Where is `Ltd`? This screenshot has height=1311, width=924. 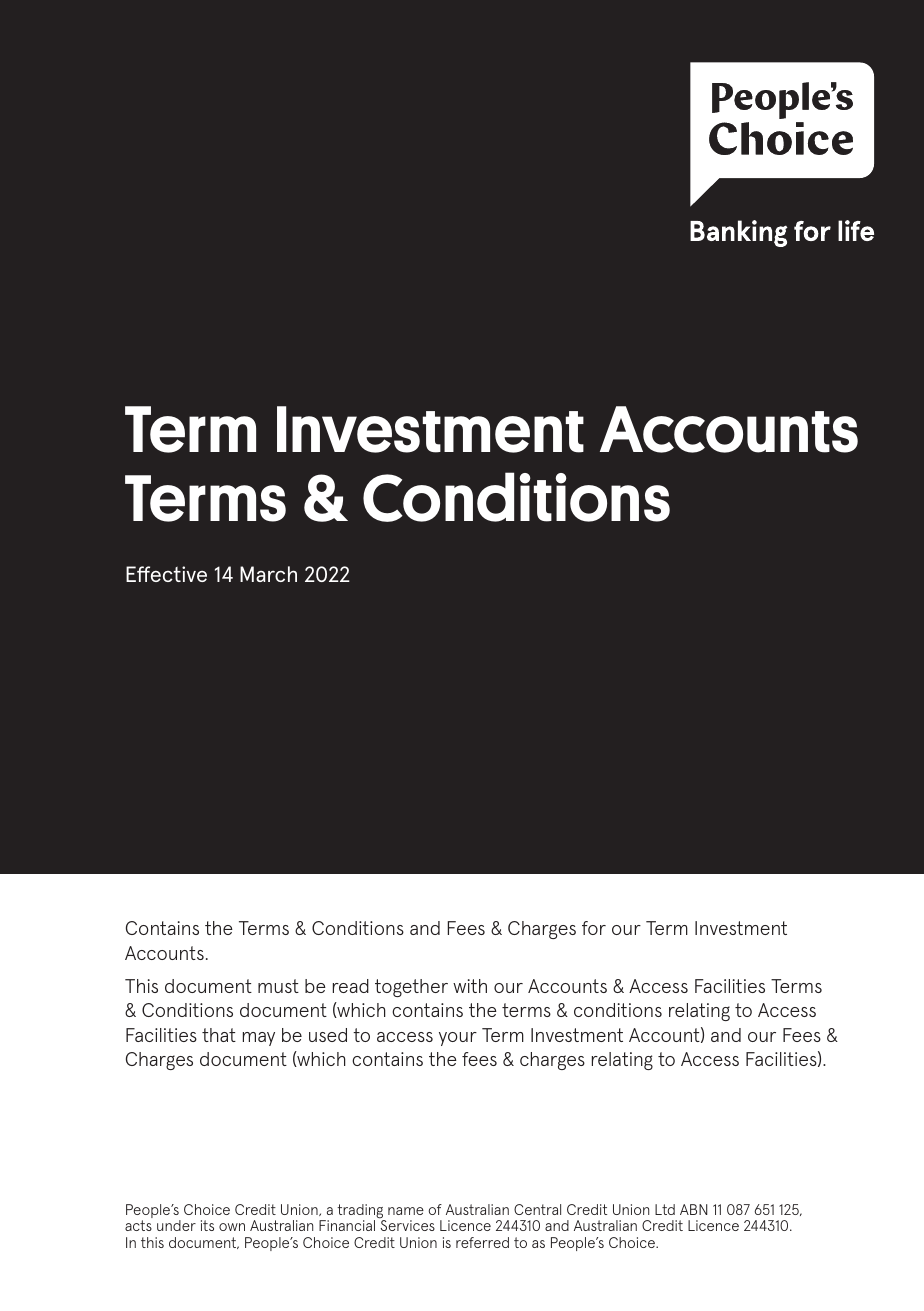 Ltd is located at coordinates (665, 1209).
